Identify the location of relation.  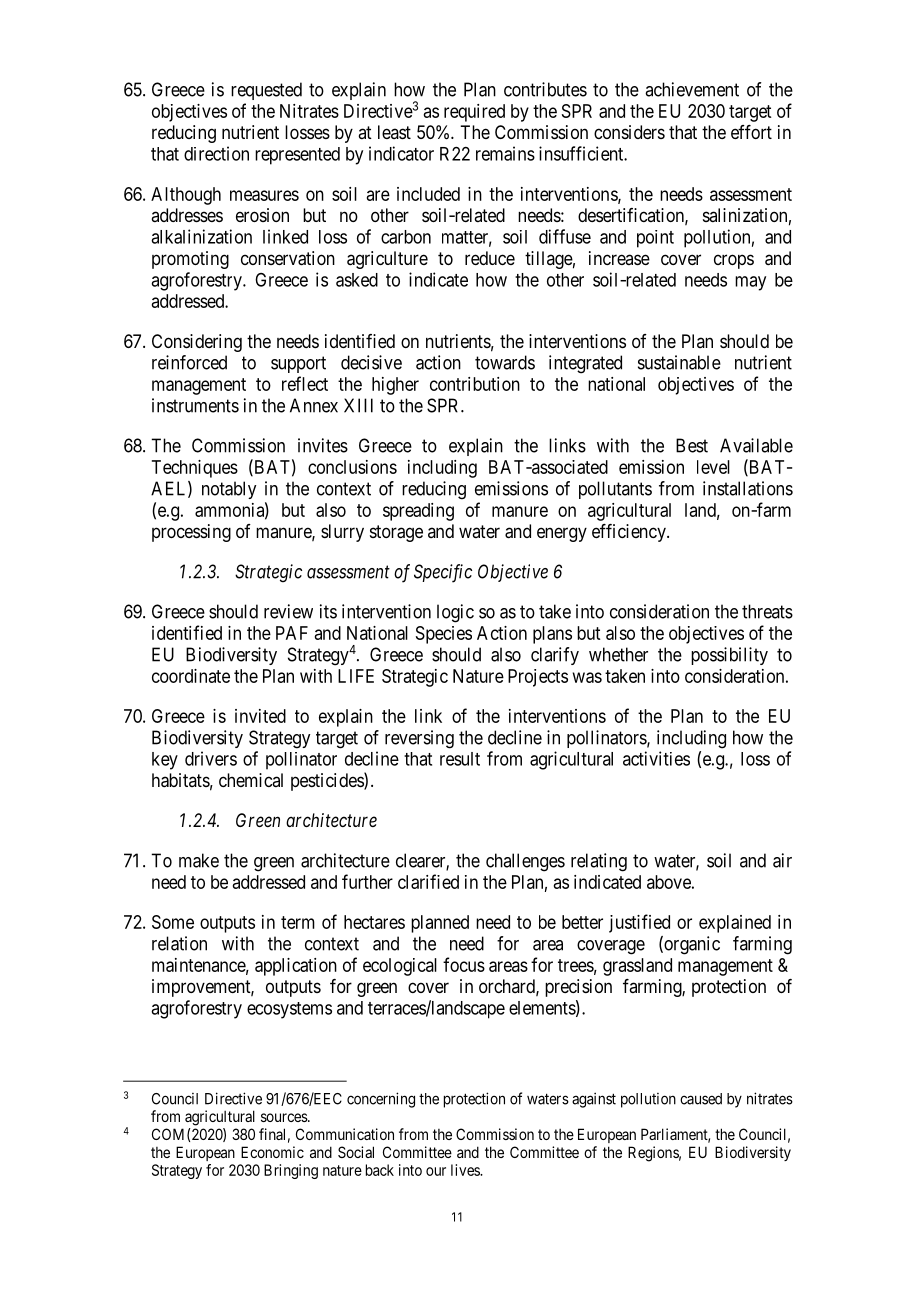
(179, 943).
